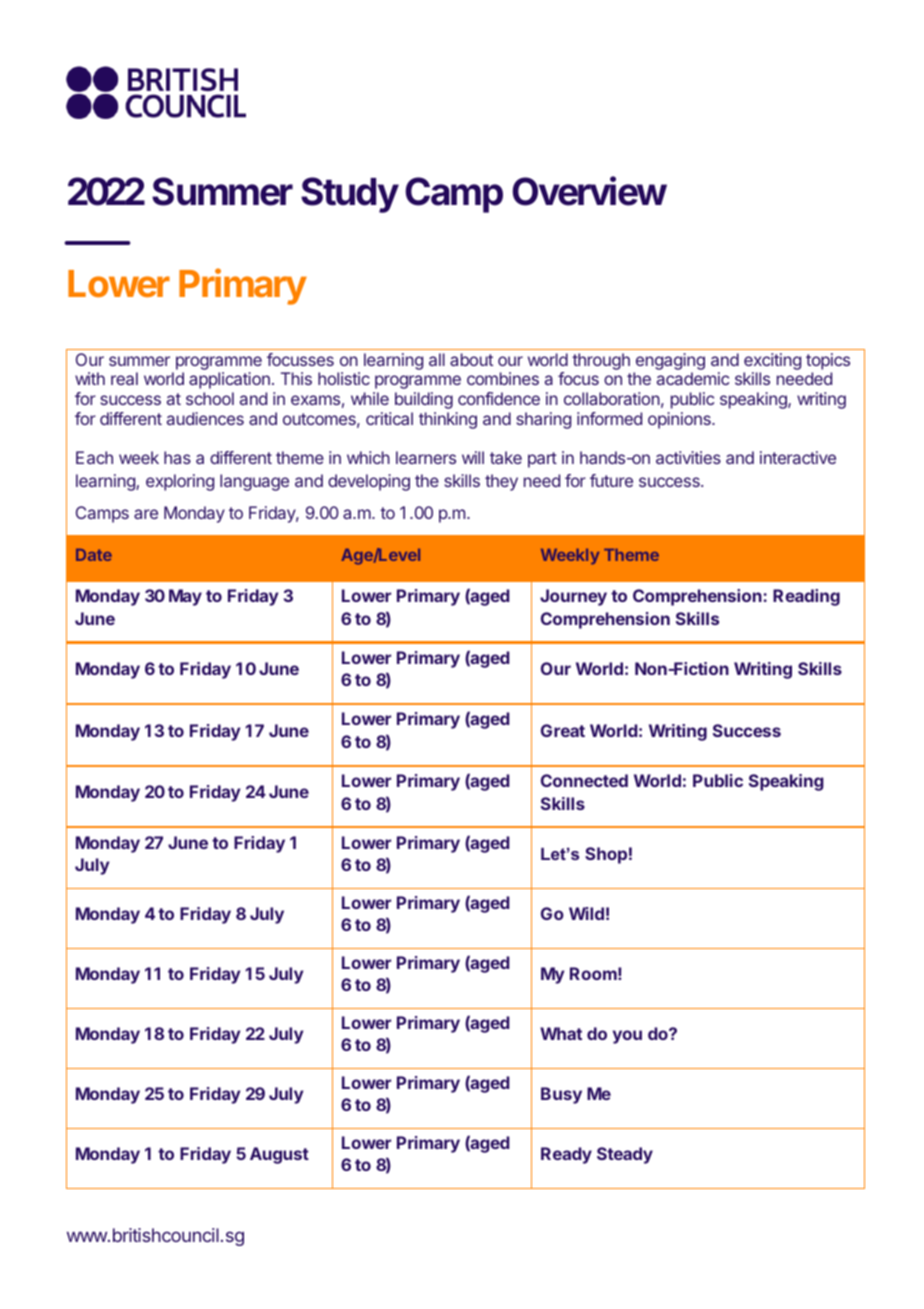 The width and height of the image is (924, 1309). I want to click on Wild, so click(586, 913).
